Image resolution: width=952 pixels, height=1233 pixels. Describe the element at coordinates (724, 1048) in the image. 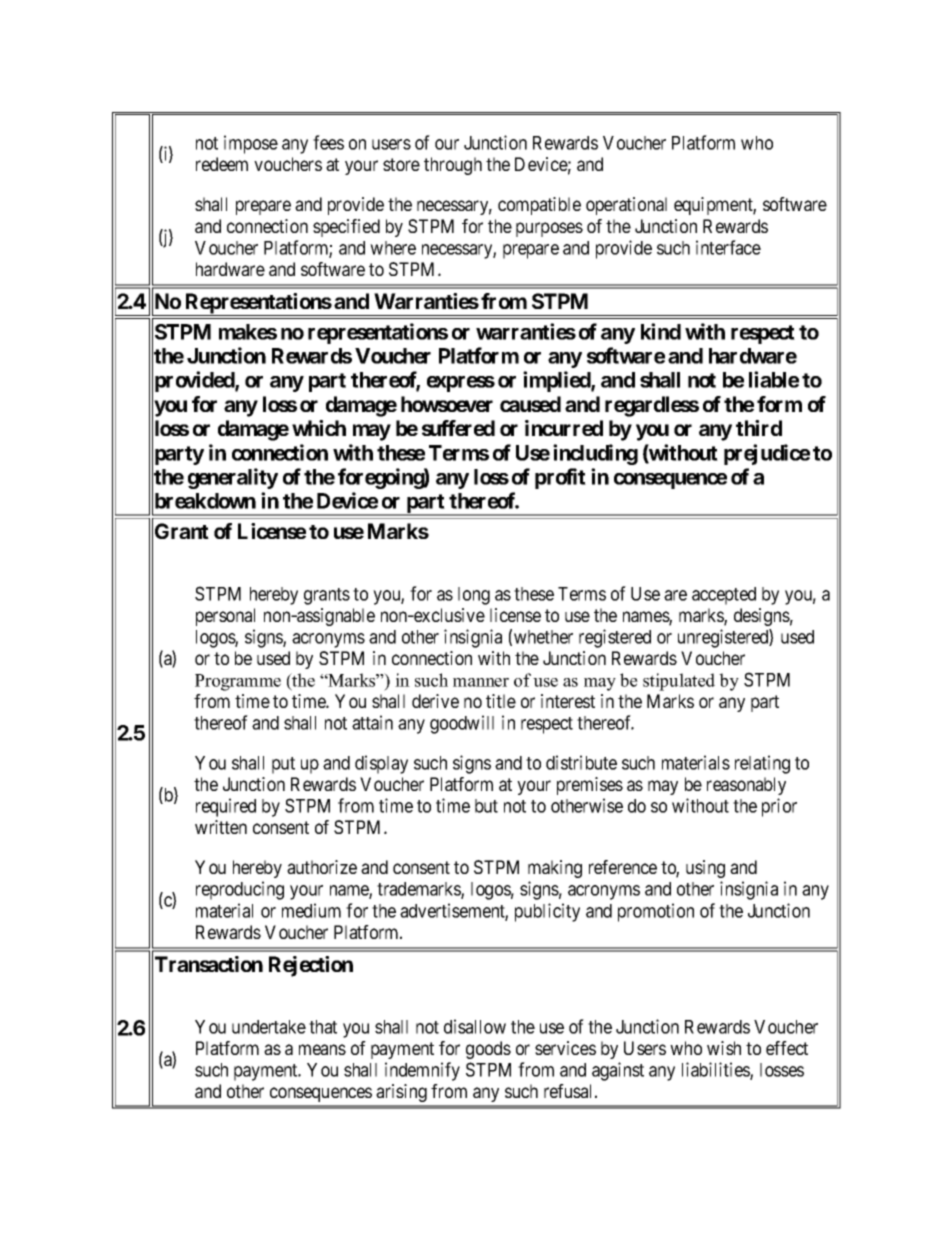

I see `wish` at that location.
